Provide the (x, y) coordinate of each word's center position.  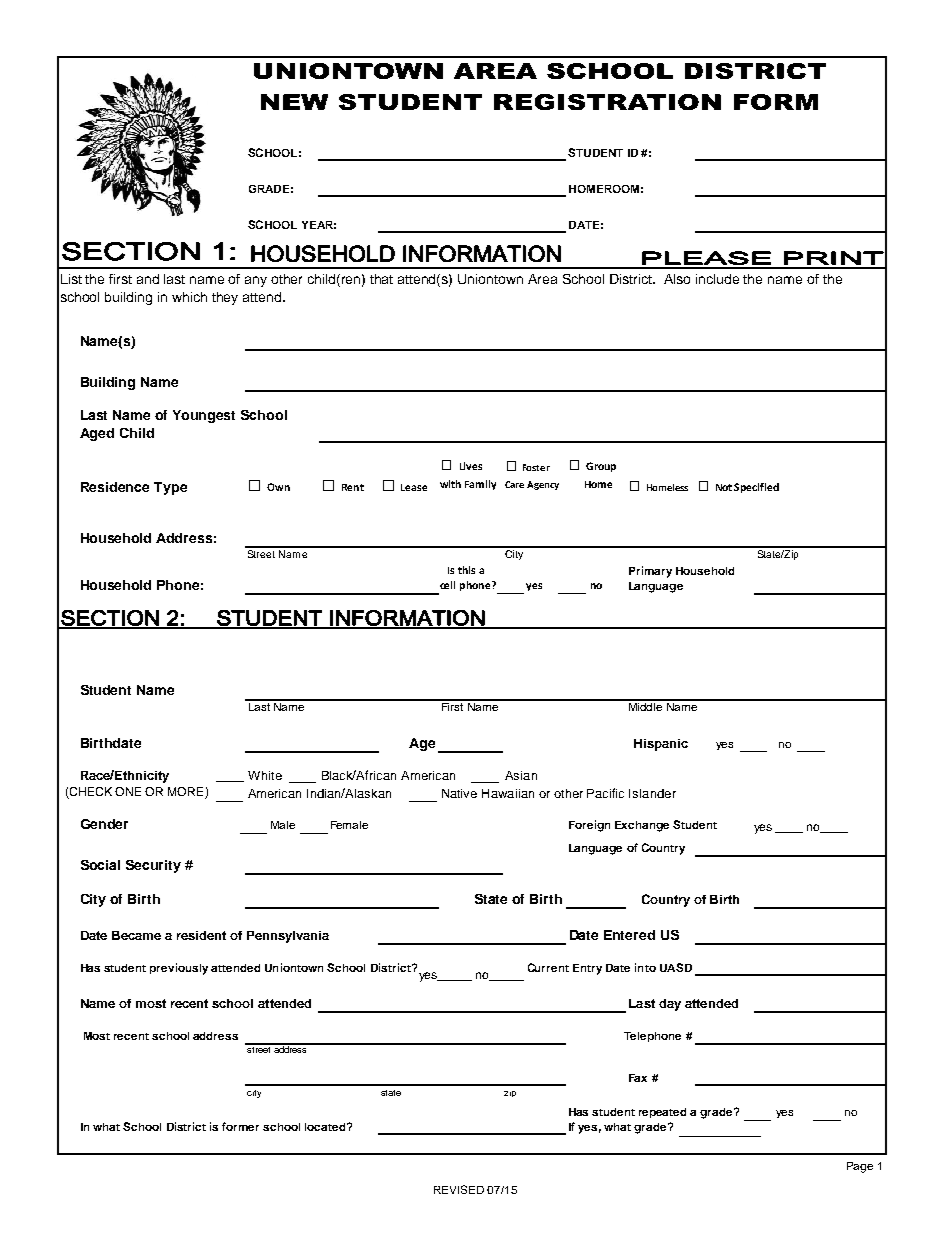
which (189, 297)
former (240, 1126)
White (265, 775)
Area (542, 279)
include (717, 279)
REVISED (459, 1189)
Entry (587, 969)
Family (480, 485)
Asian (521, 775)
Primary (650, 572)
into (645, 967)
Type (170, 488)
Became (136, 935)
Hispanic (661, 745)
